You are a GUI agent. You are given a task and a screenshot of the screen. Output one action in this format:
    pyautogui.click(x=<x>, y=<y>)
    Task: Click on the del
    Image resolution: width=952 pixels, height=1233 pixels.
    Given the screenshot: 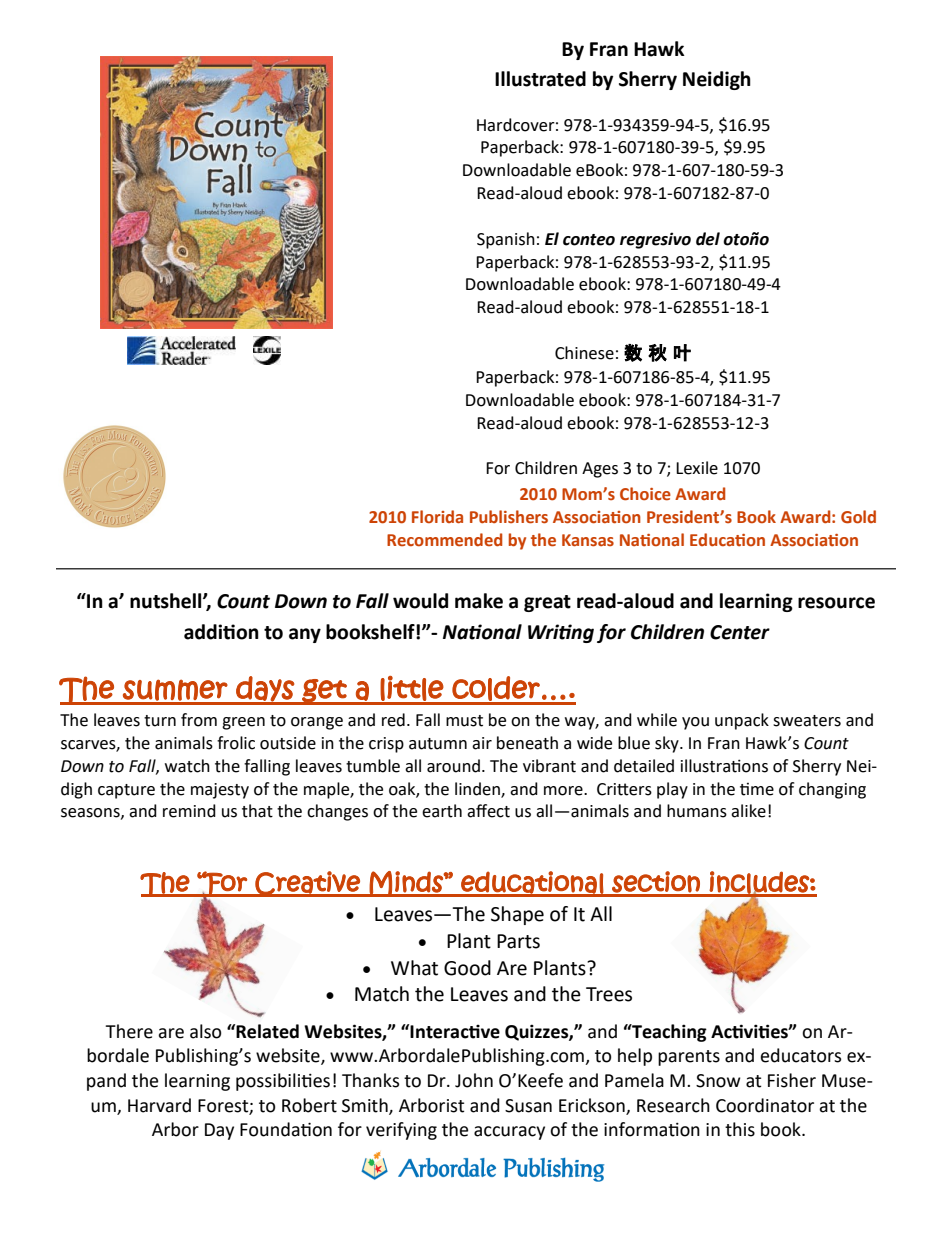 What is the action you would take?
    pyautogui.click(x=708, y=239)
